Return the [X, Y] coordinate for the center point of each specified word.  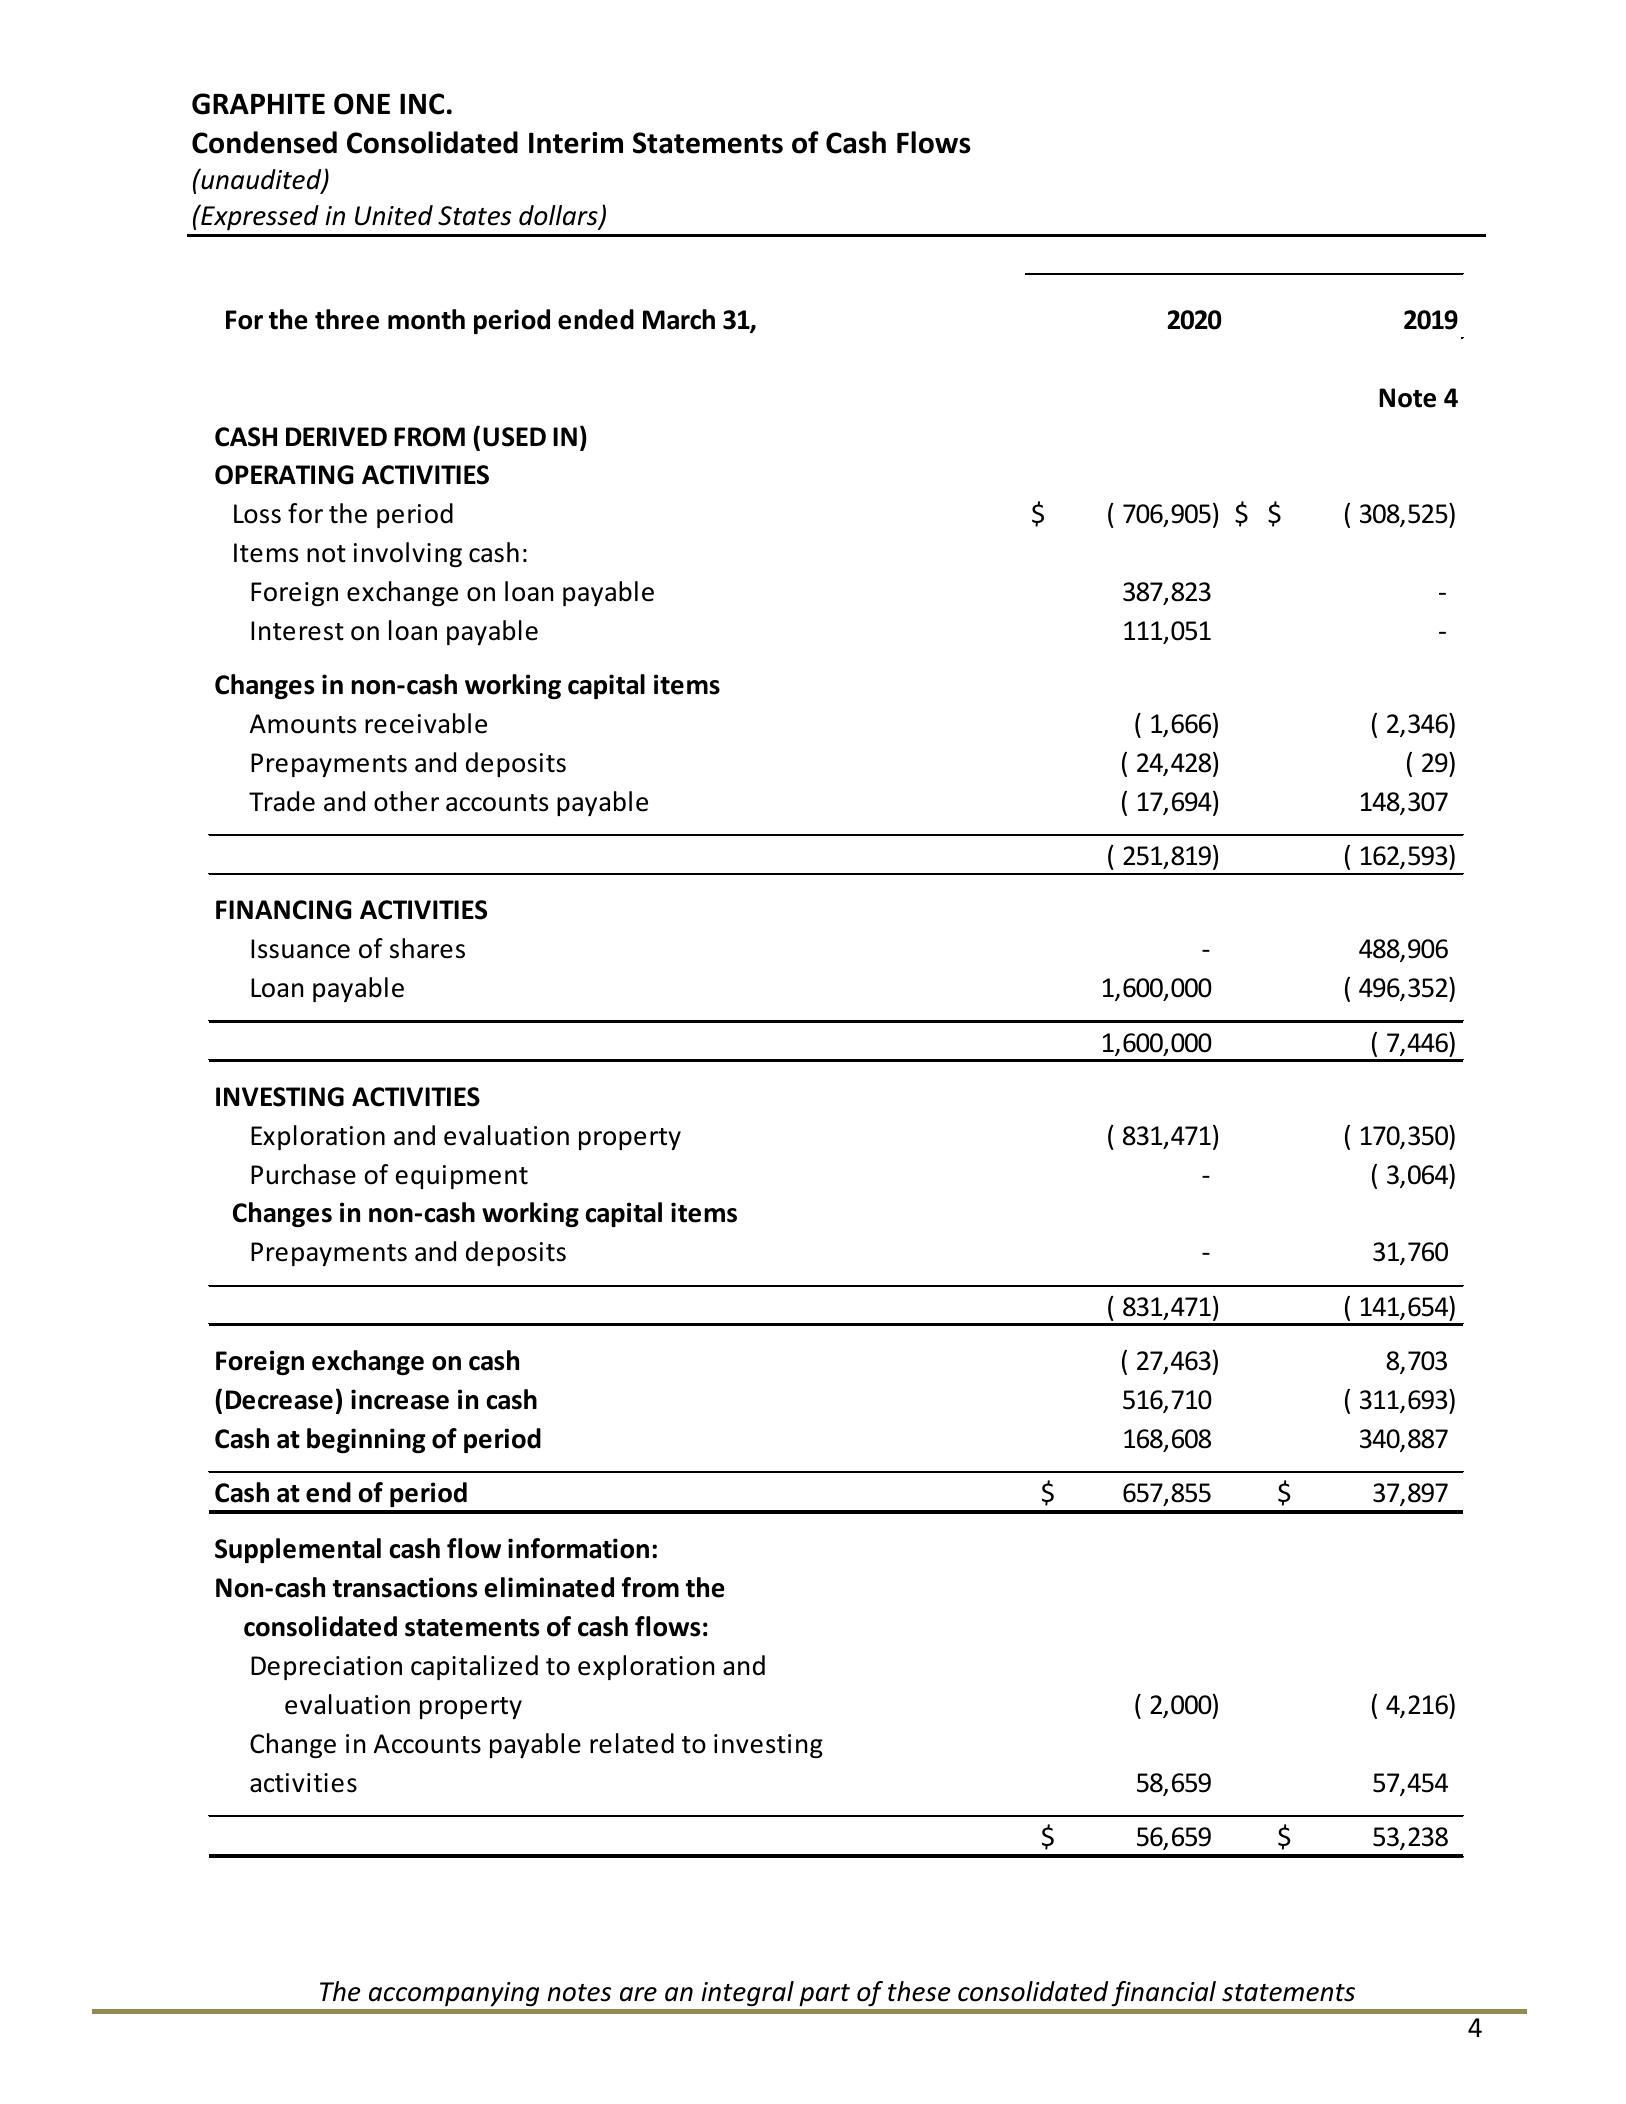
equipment [462, 1177]
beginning [366, 1440]
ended [596, 319]
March [679, 319]
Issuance [300, 949]
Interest [297, 631]
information [578, 1548]
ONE [362, 104]
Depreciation [326, 1668]
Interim [576, 143]
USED [514, 437]
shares [427, 948]
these [919, 1991]
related [632, 1743]
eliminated [549, 1587]
